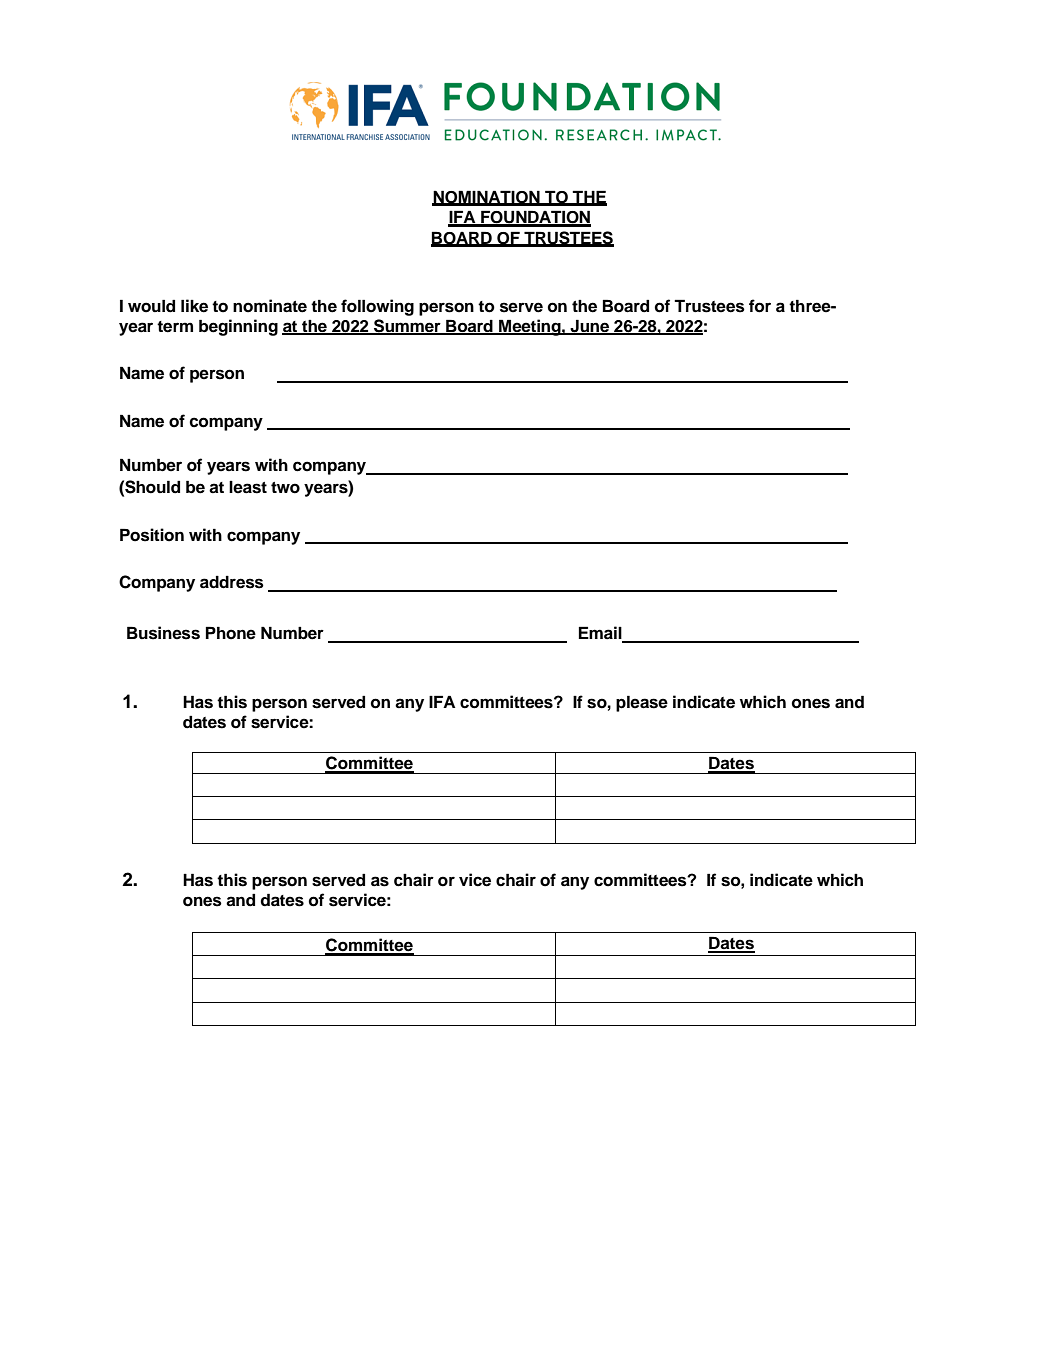 Image resolution: width=1042 pixels, height=1348 pixels. What do you see at coordinates (535, 218) in the screenshot?
I see `FOUNDATION` at bounding box center [535, 218].
